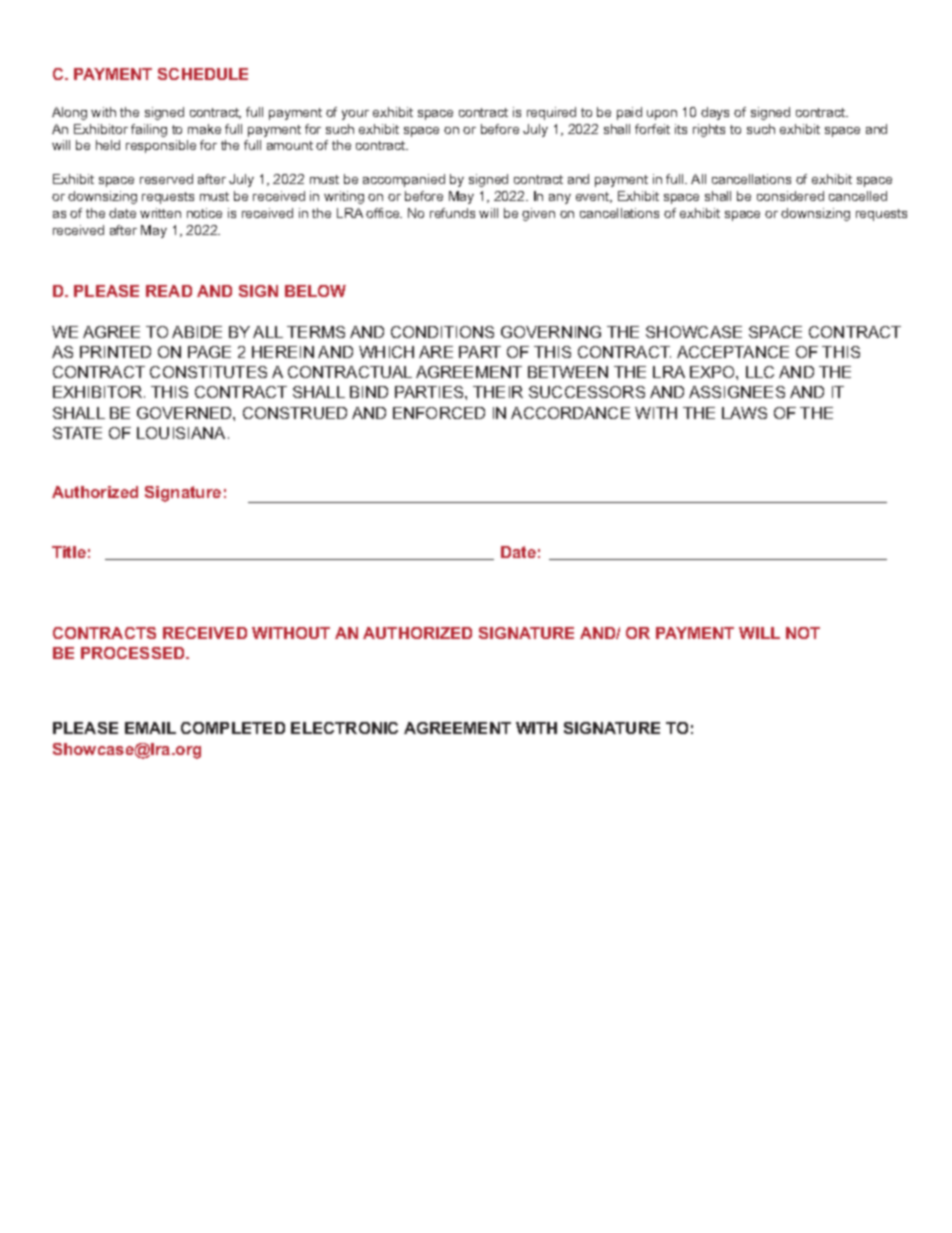 The image size is (952, 1233). I want to click on SCHEDULE, so click(203, 74).
